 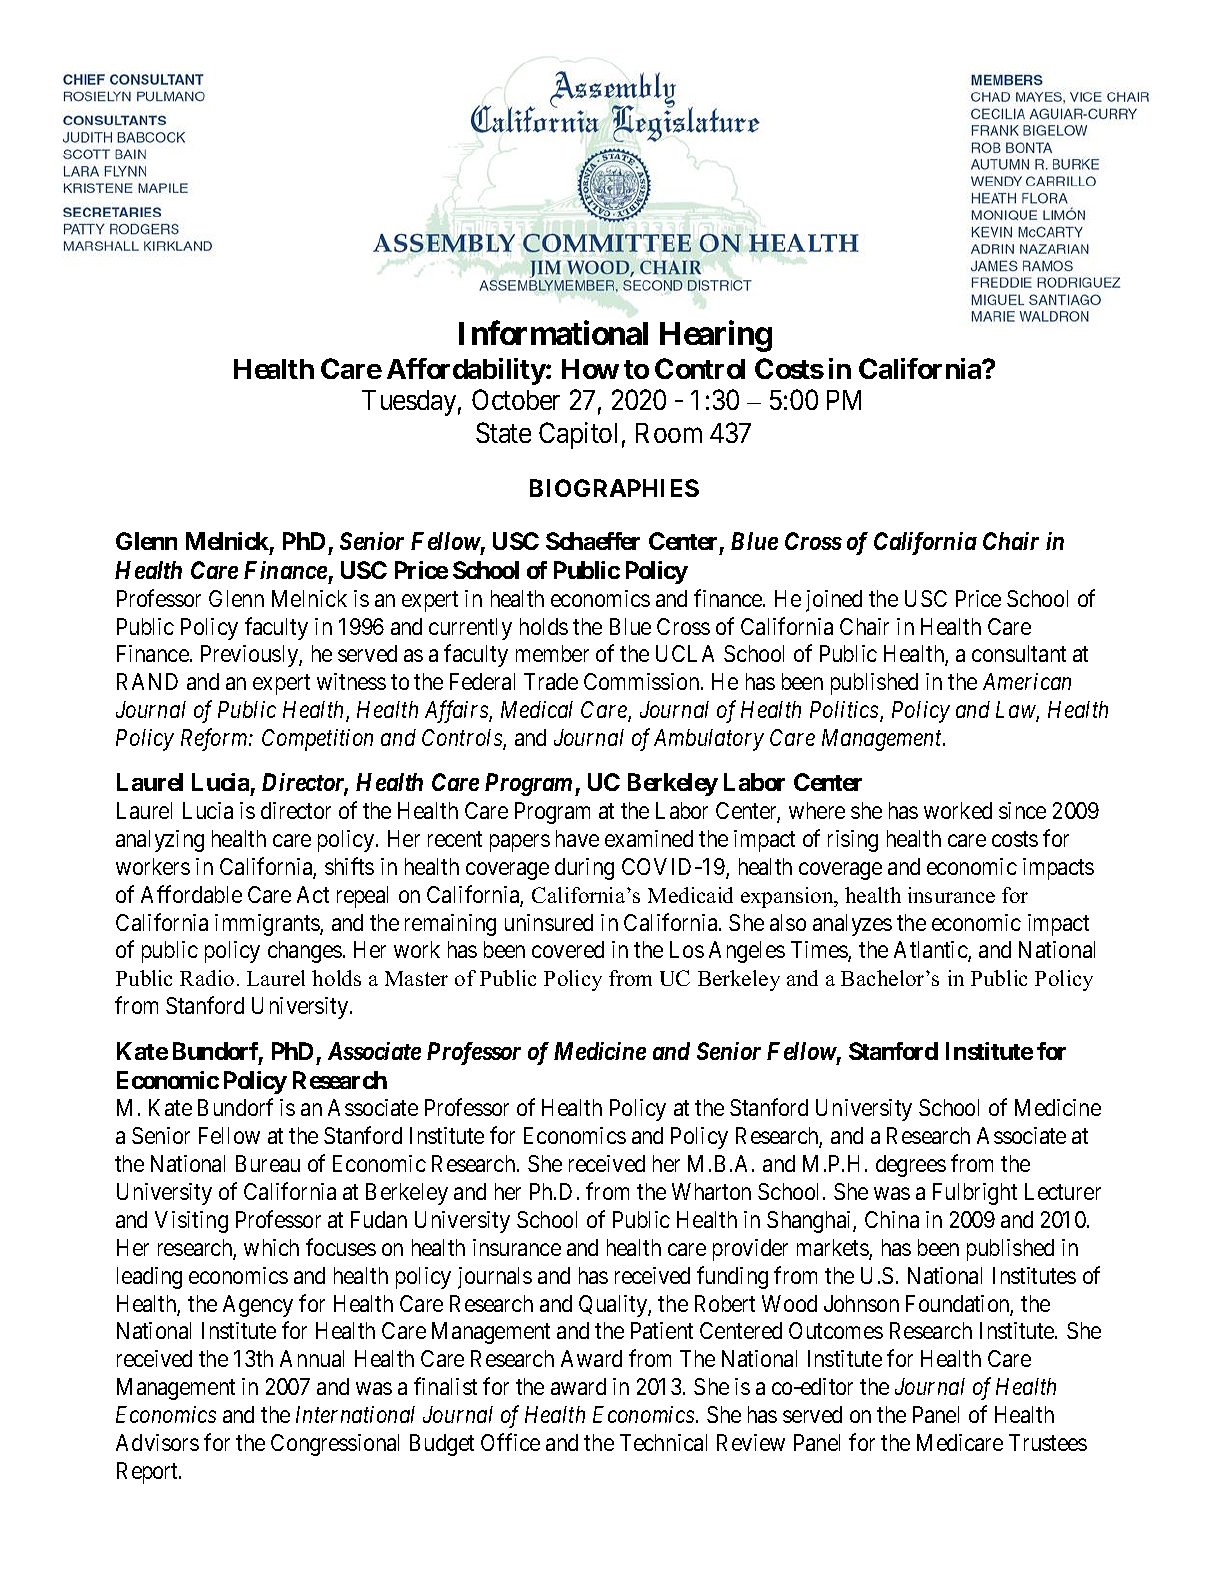 What do you see at coordinates (335, 1445) in the screenshot?
I see `Congressional` at bounding box center [335, 1445].
